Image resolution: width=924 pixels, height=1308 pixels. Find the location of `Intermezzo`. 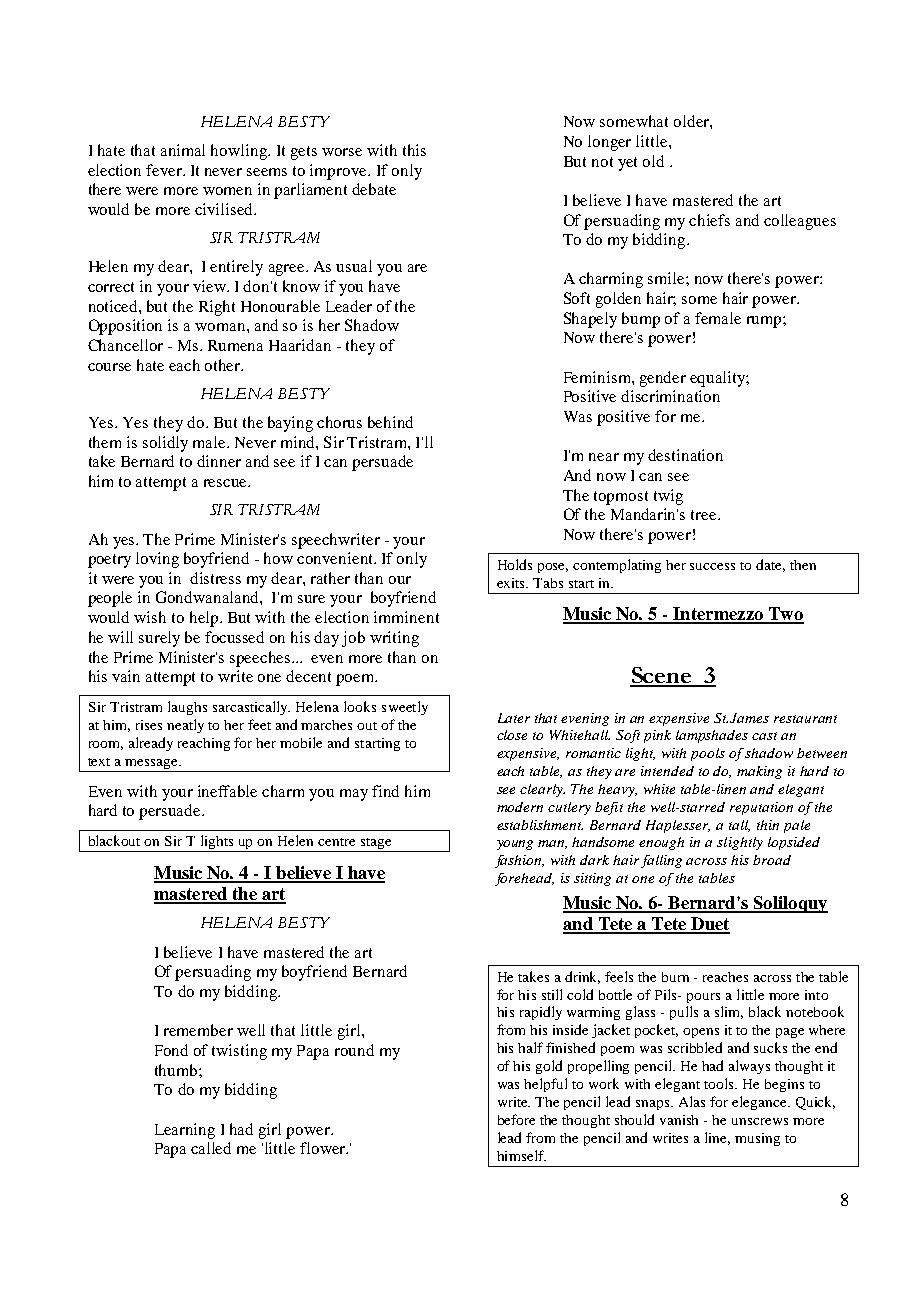

Intermezzo is located at coordinates (718, 615).
